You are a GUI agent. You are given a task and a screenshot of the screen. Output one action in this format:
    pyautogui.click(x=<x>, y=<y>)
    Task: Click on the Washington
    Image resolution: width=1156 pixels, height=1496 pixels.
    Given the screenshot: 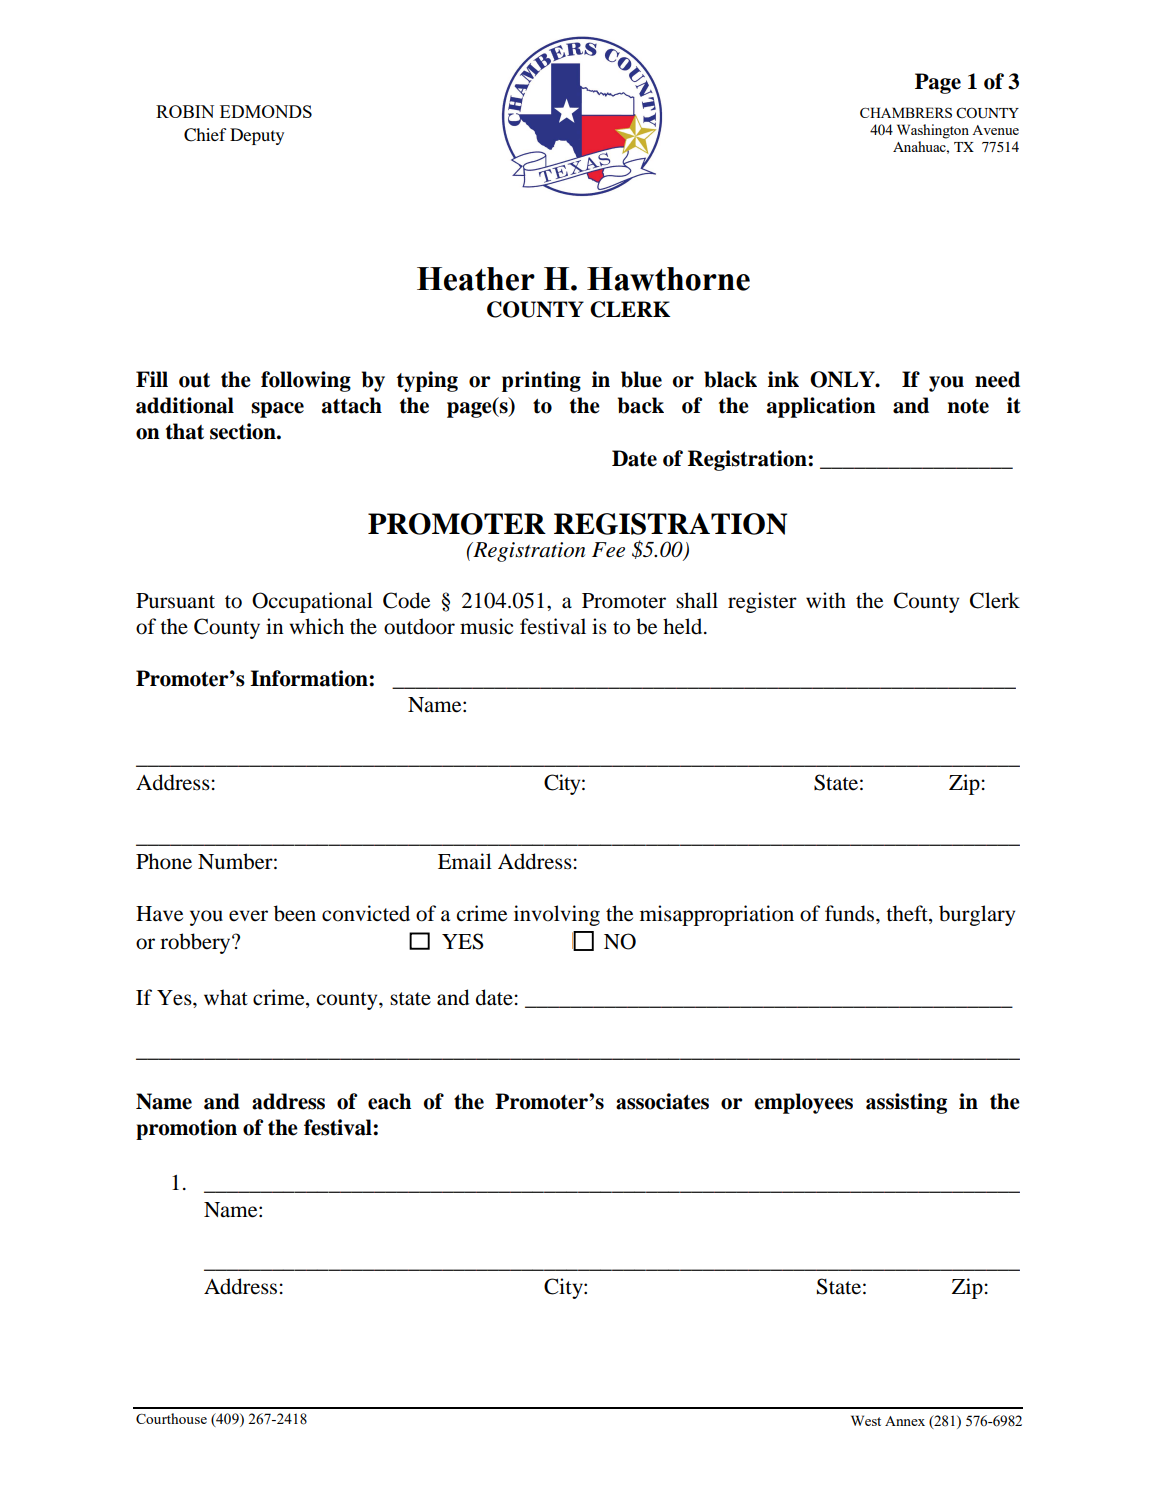 What is the action you would take?
    pyautogui.click(x=933, y=131)
